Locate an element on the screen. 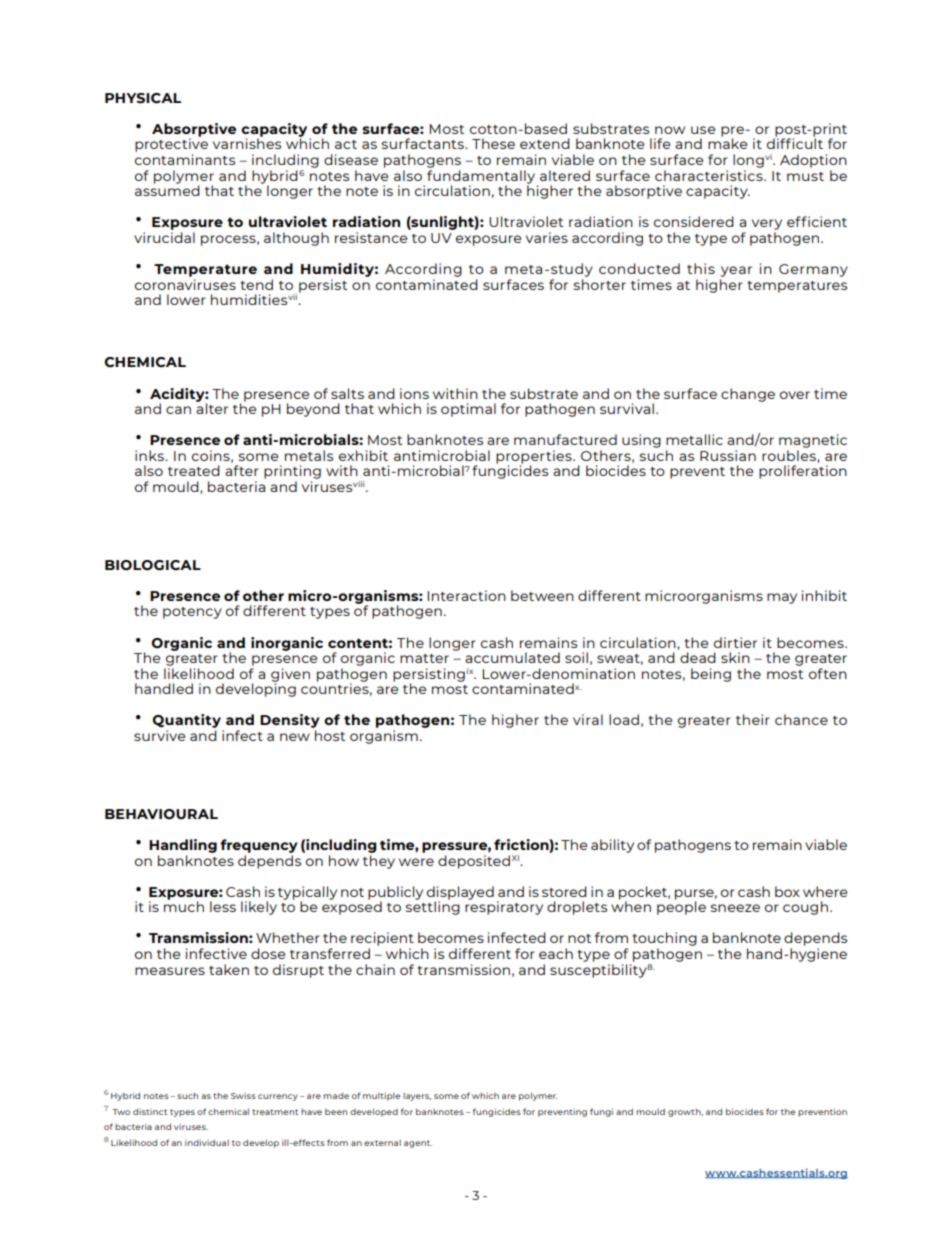 This screenshot has width=952, height=1233. individual is located at coordinates (207, 1142).
